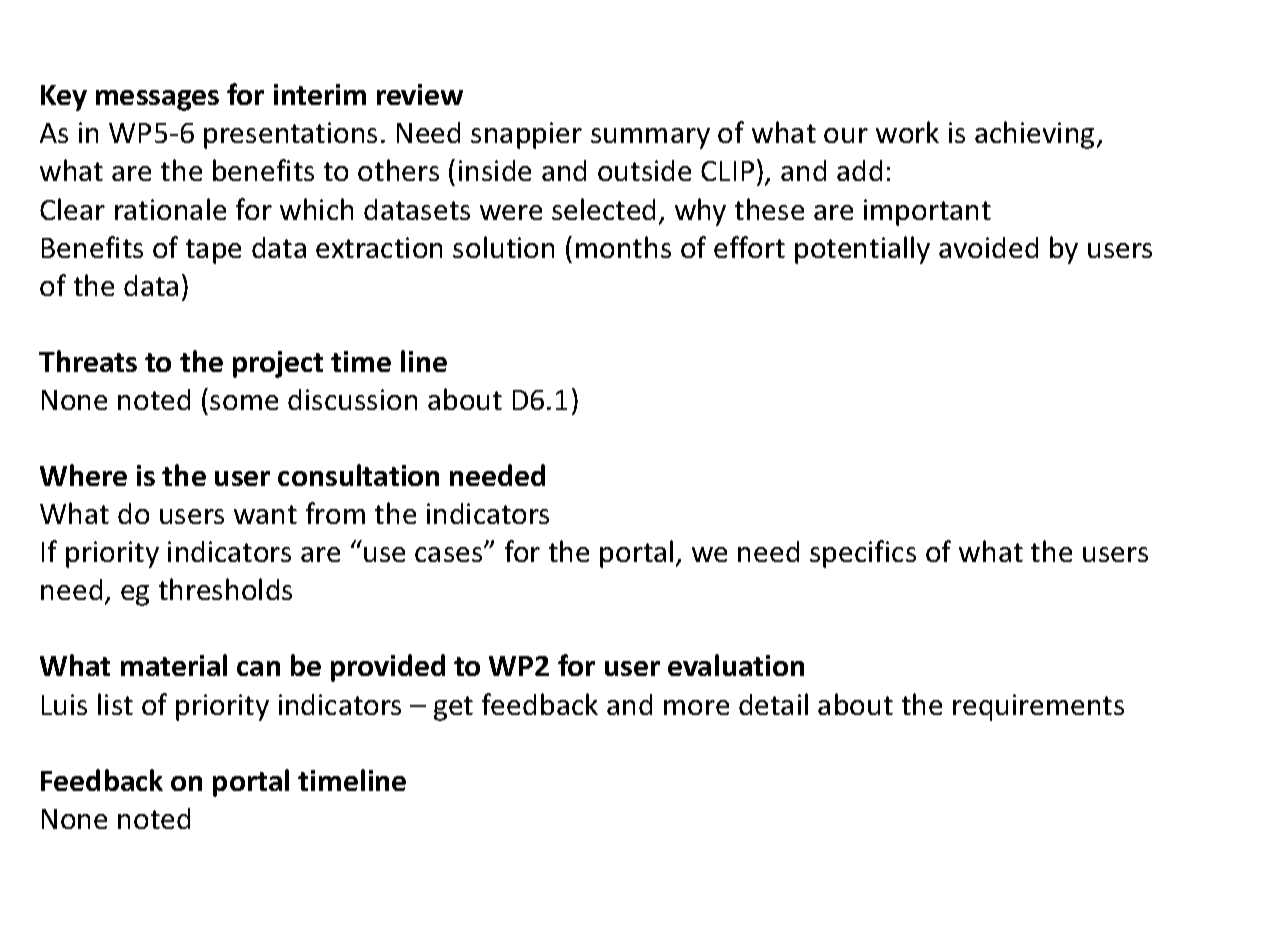 This document has height=952, width=1270. I want to click on some, so click(244, 402).
